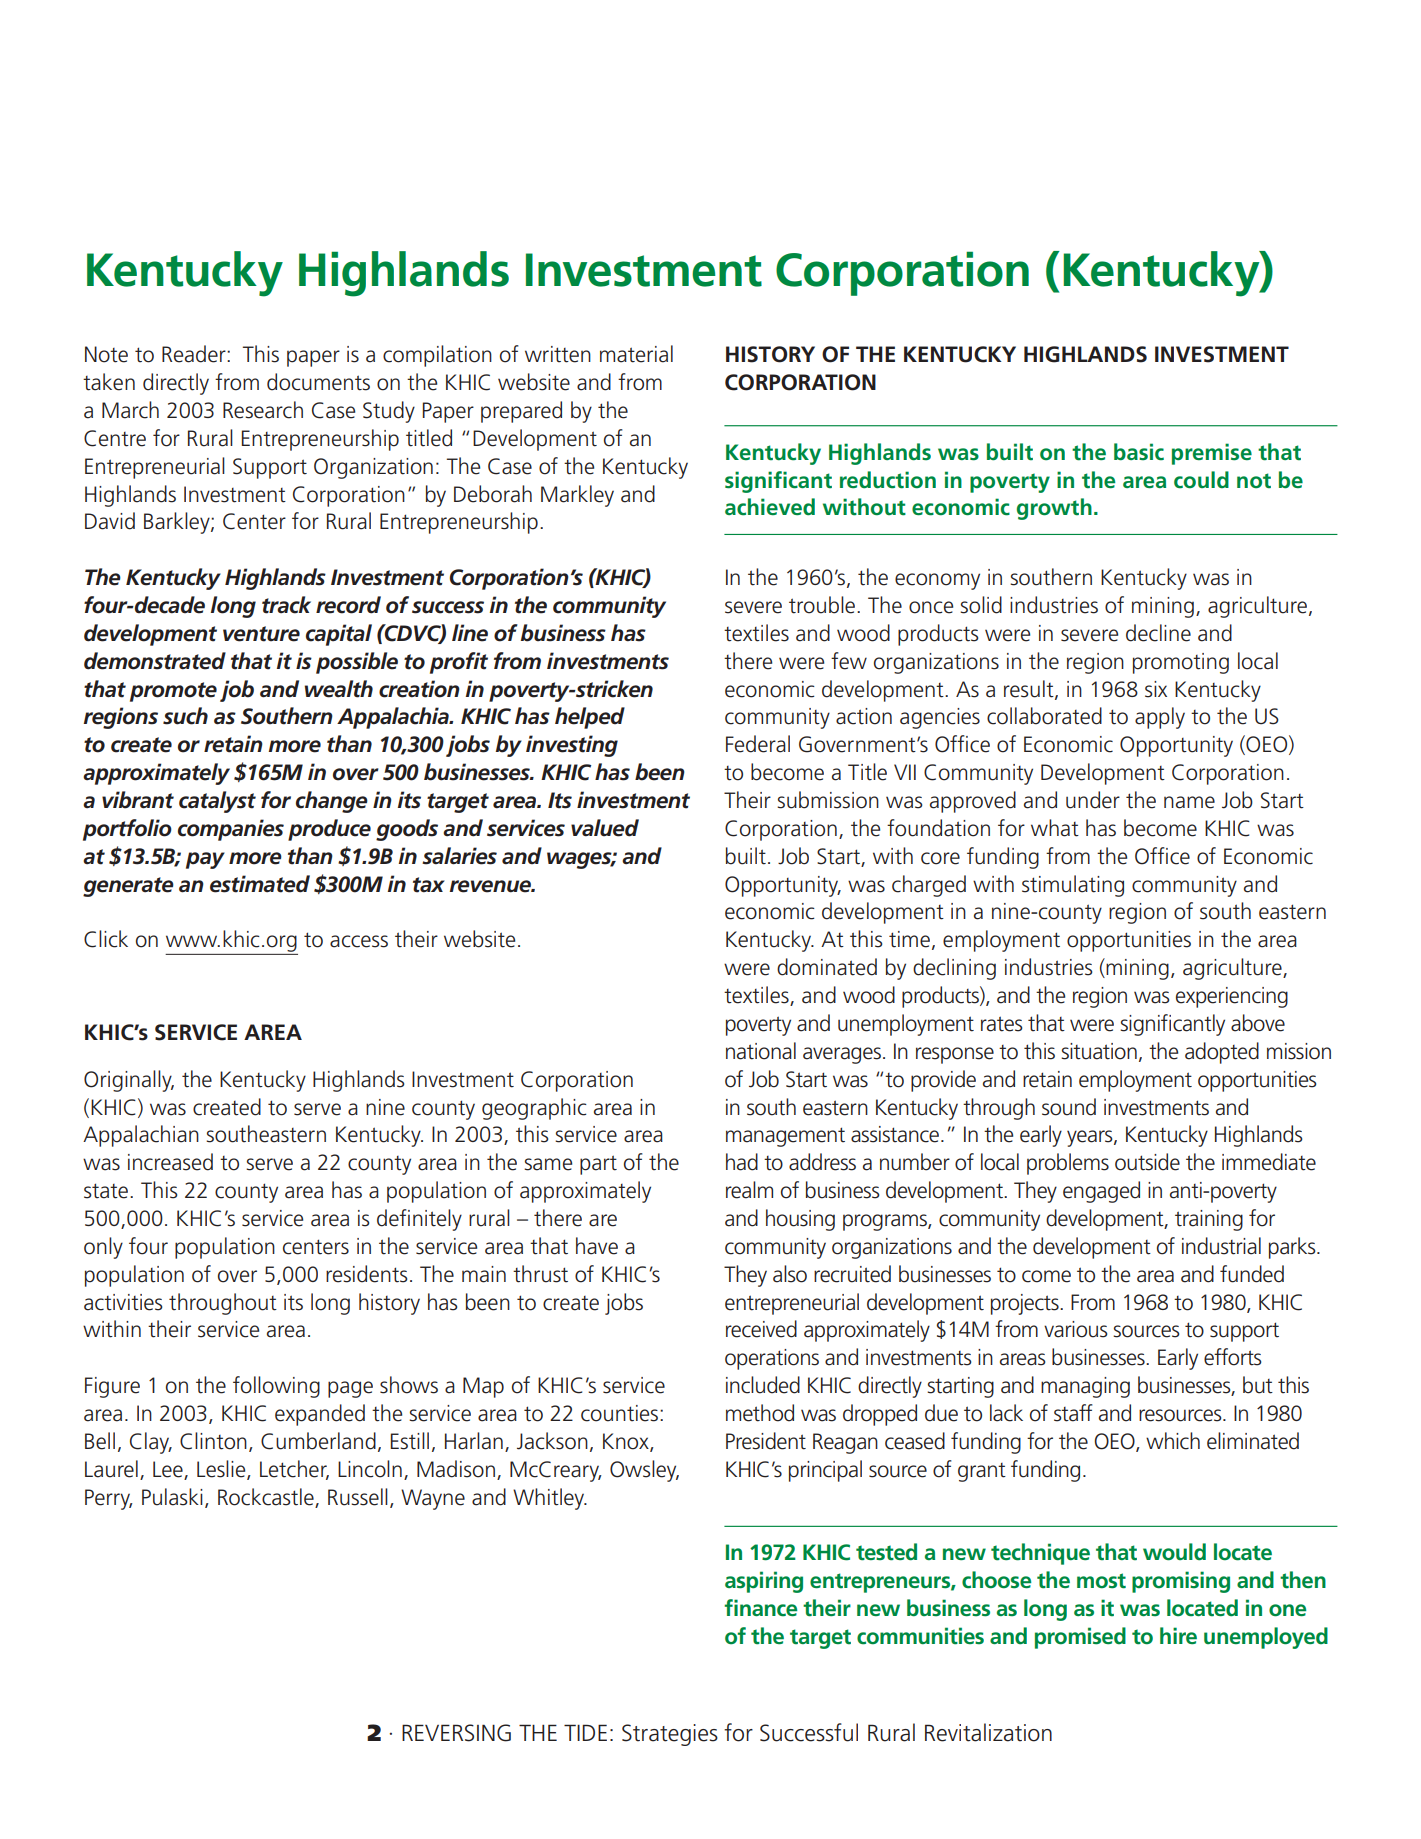 The image size is (1421, 1839). Describe the element at coordinates (1160, 718) in the screenshot. I see `apply` at that location.
